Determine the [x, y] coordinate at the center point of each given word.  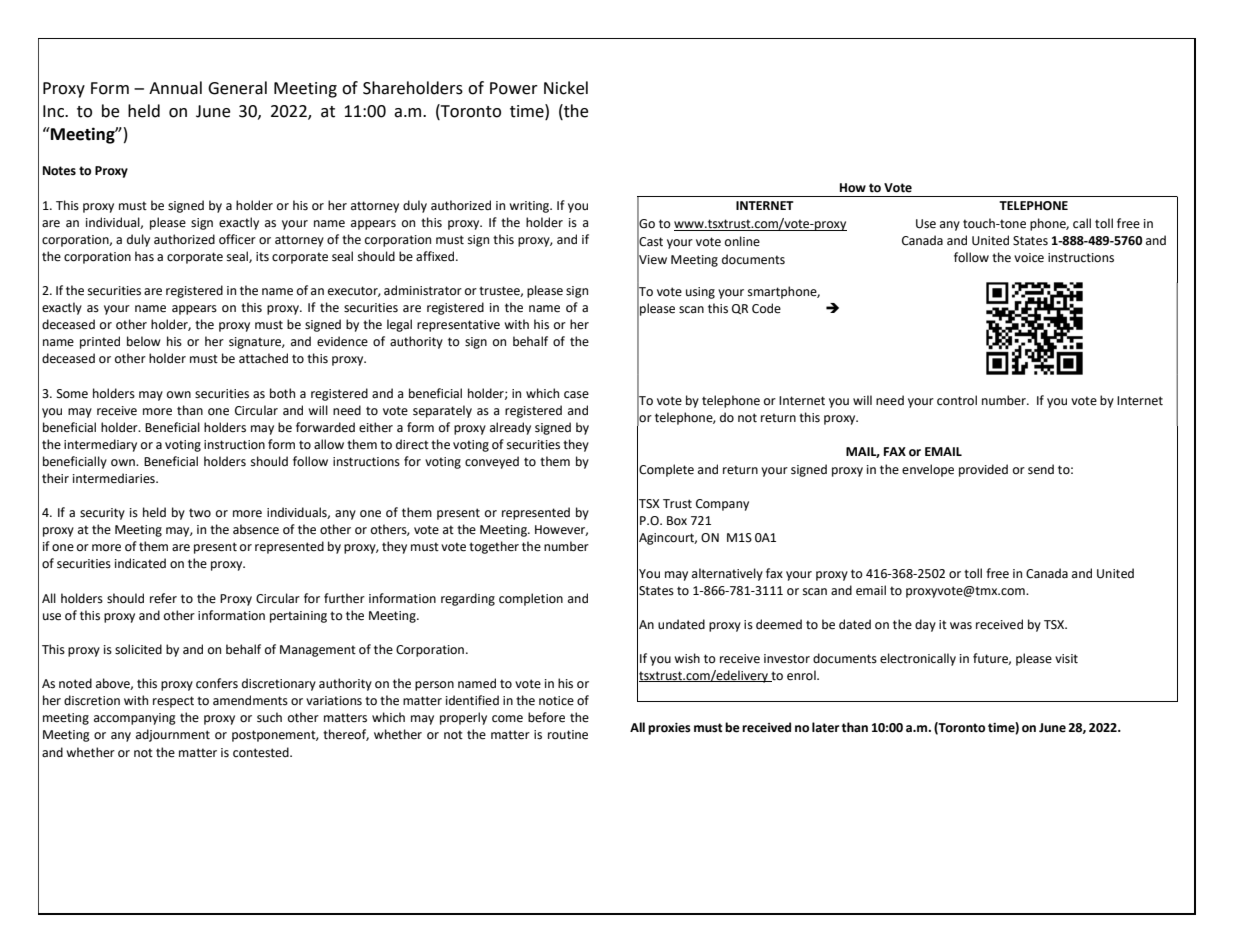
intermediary [100, 445]
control [957, 400]
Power [514, 88]
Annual [175, 88]
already [510, 428]
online [742, 241]
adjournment [173, 735]
